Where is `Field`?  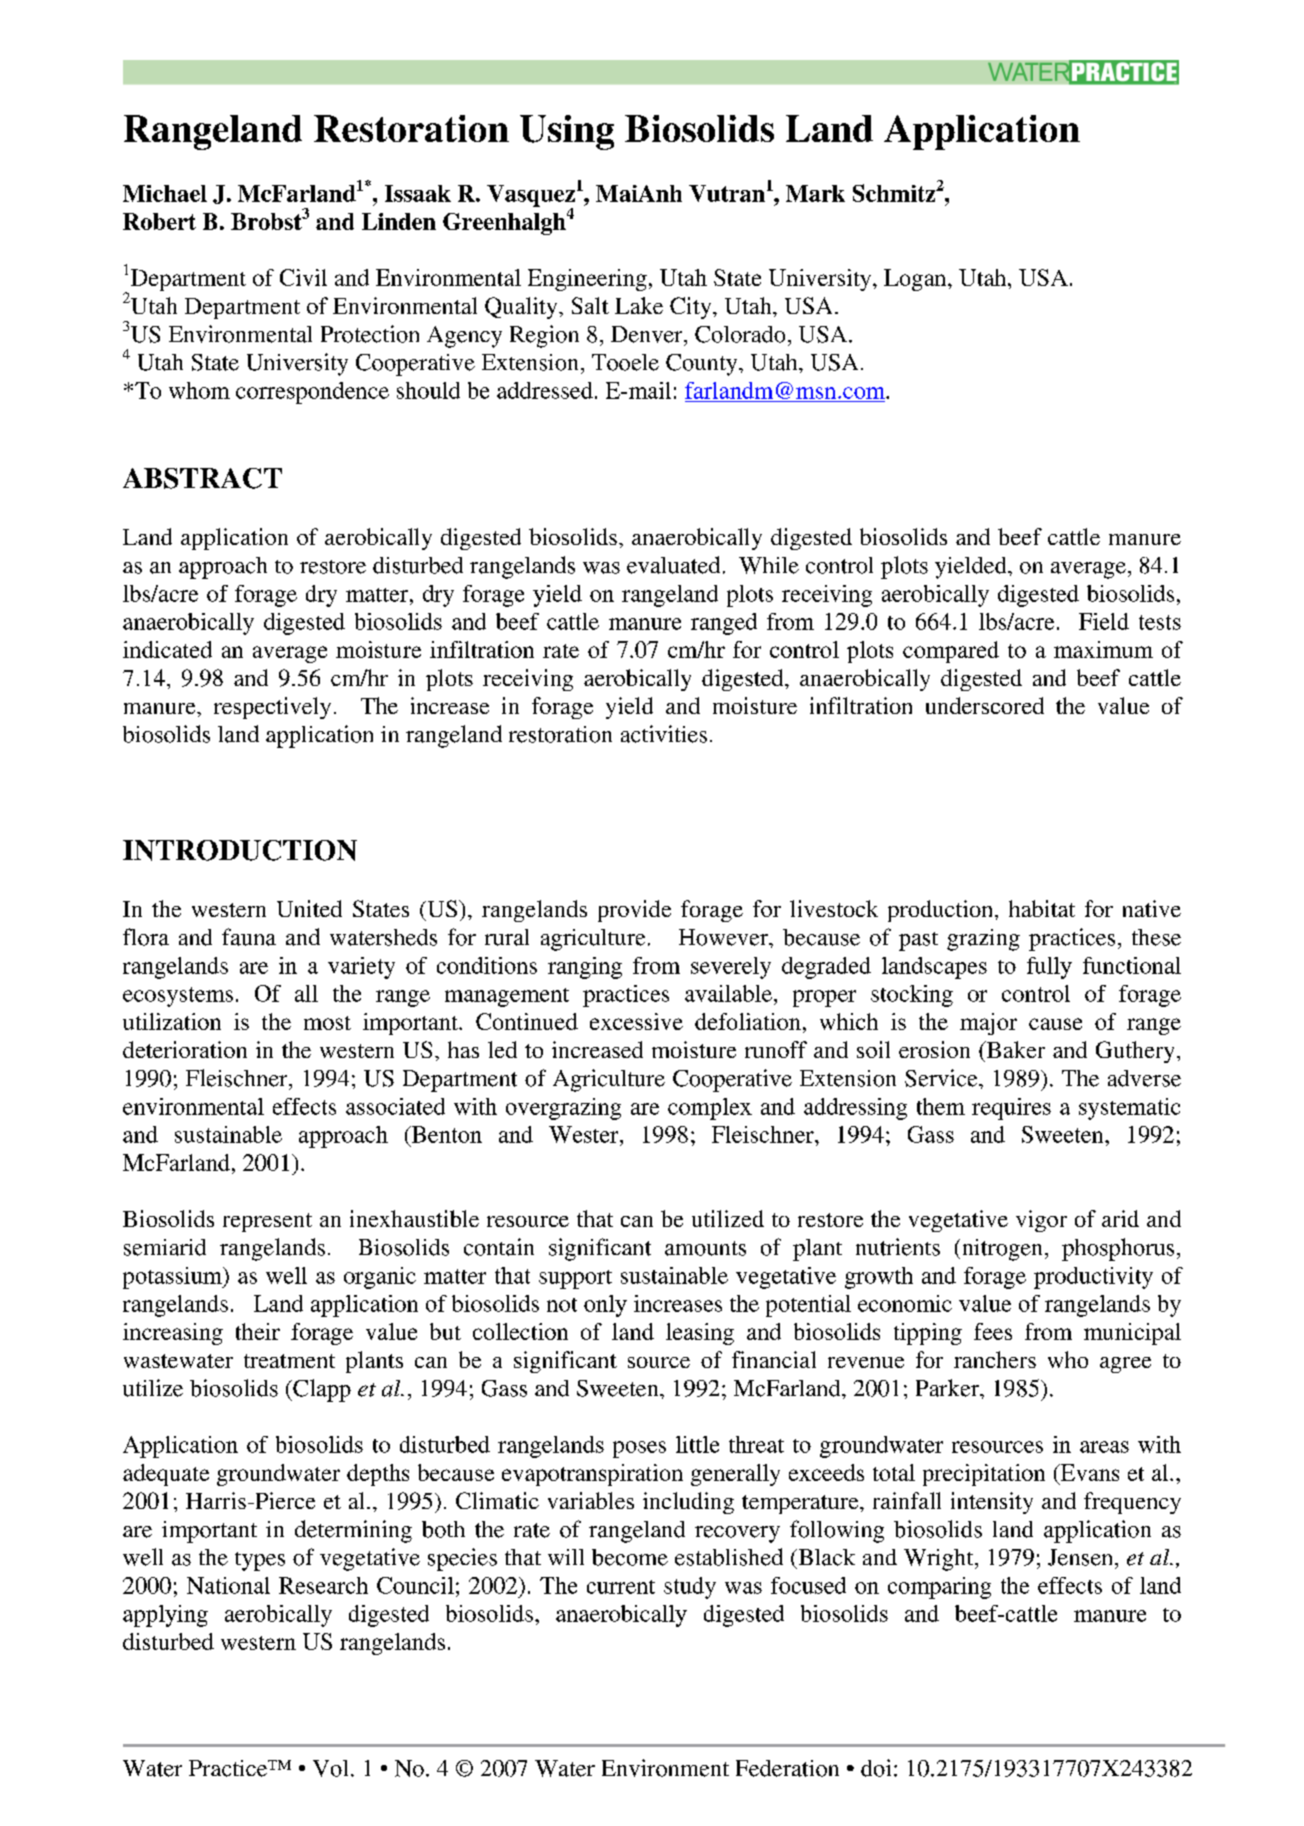
Field is located at coordinates (1104, 621).
